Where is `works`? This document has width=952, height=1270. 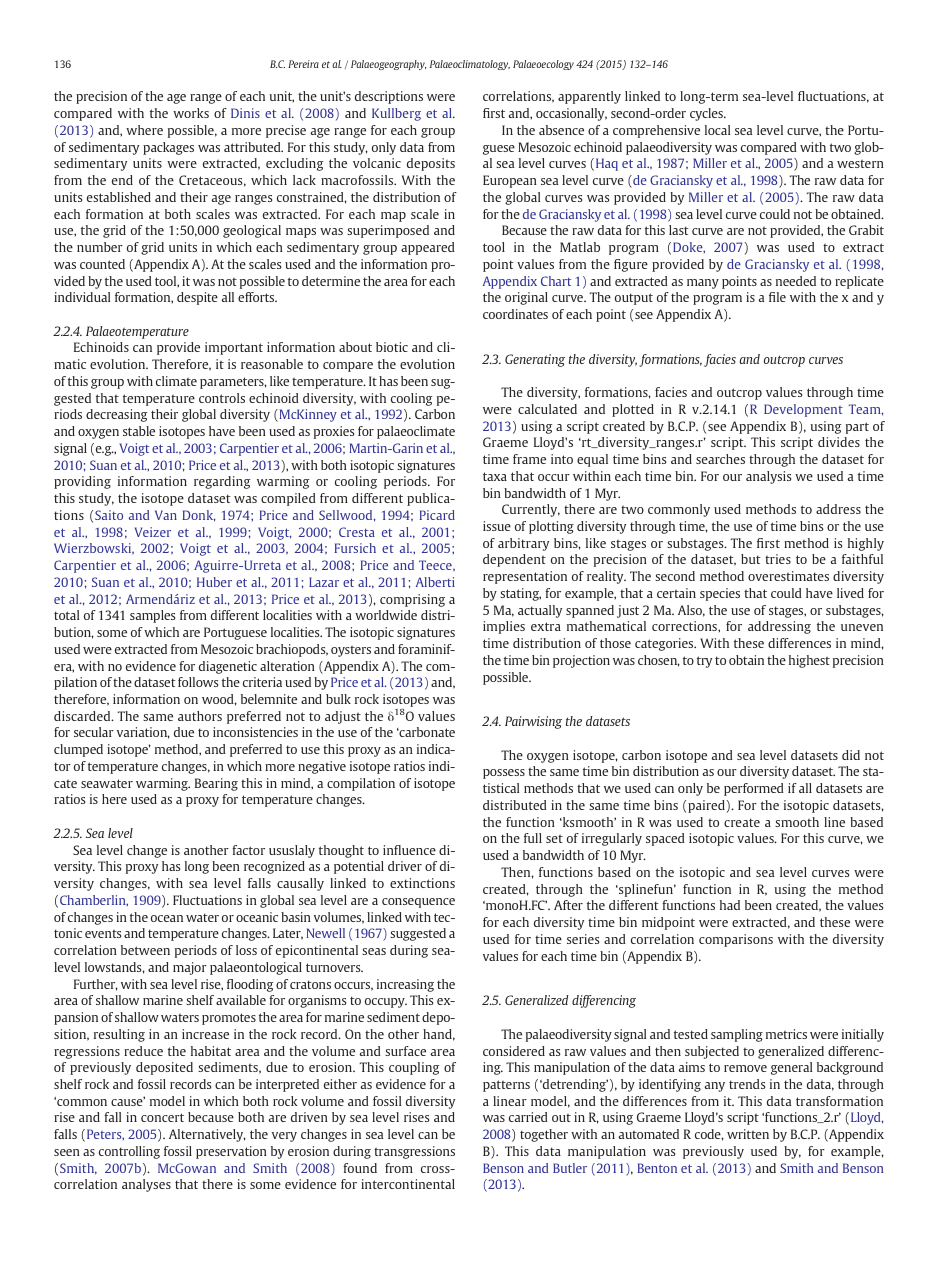
works is located at coordinates (191, 113).
